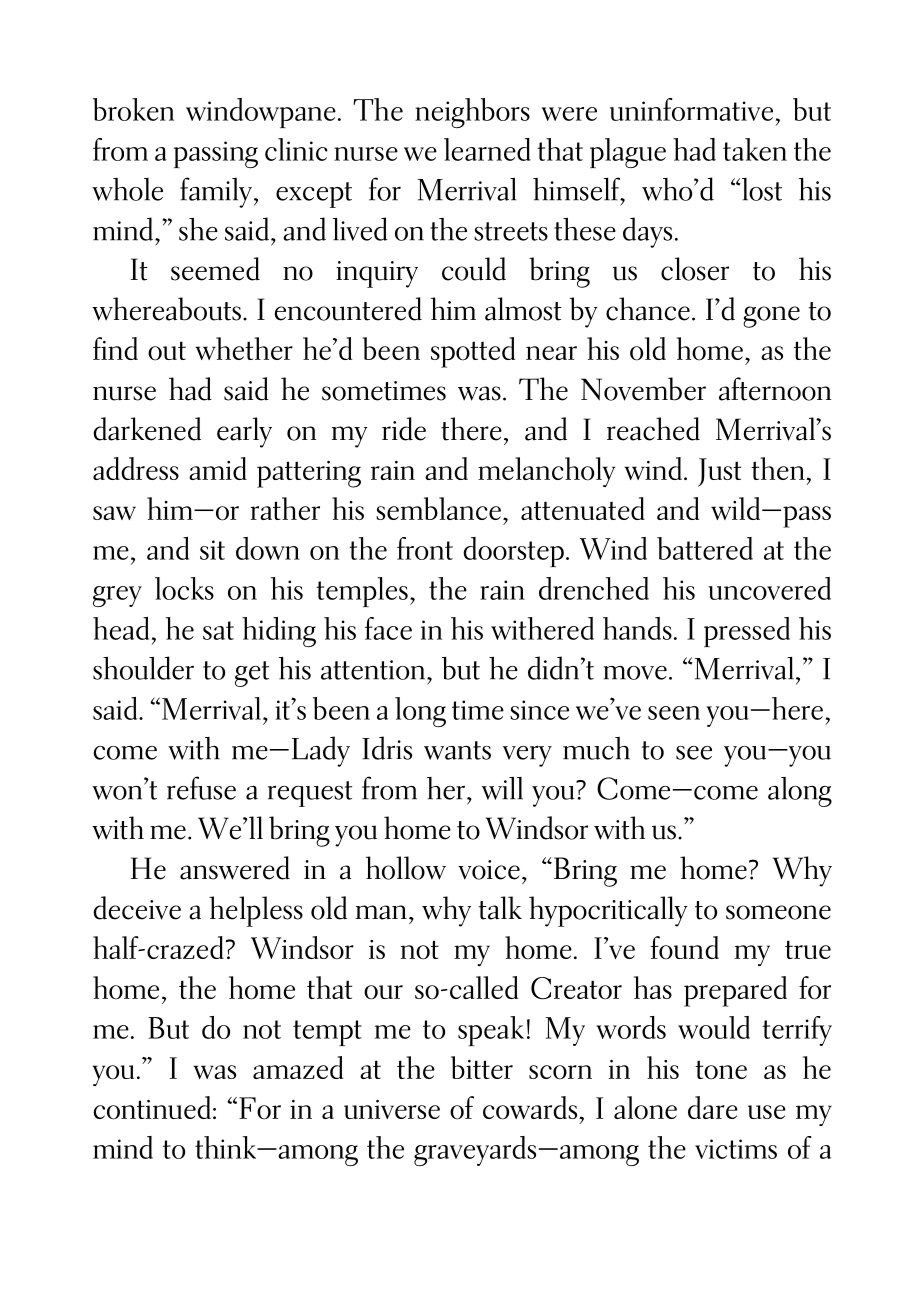  What do you see at coordinates (487, 149) in the screenshot?
I see `learned` at bounding box center [487, 149].
